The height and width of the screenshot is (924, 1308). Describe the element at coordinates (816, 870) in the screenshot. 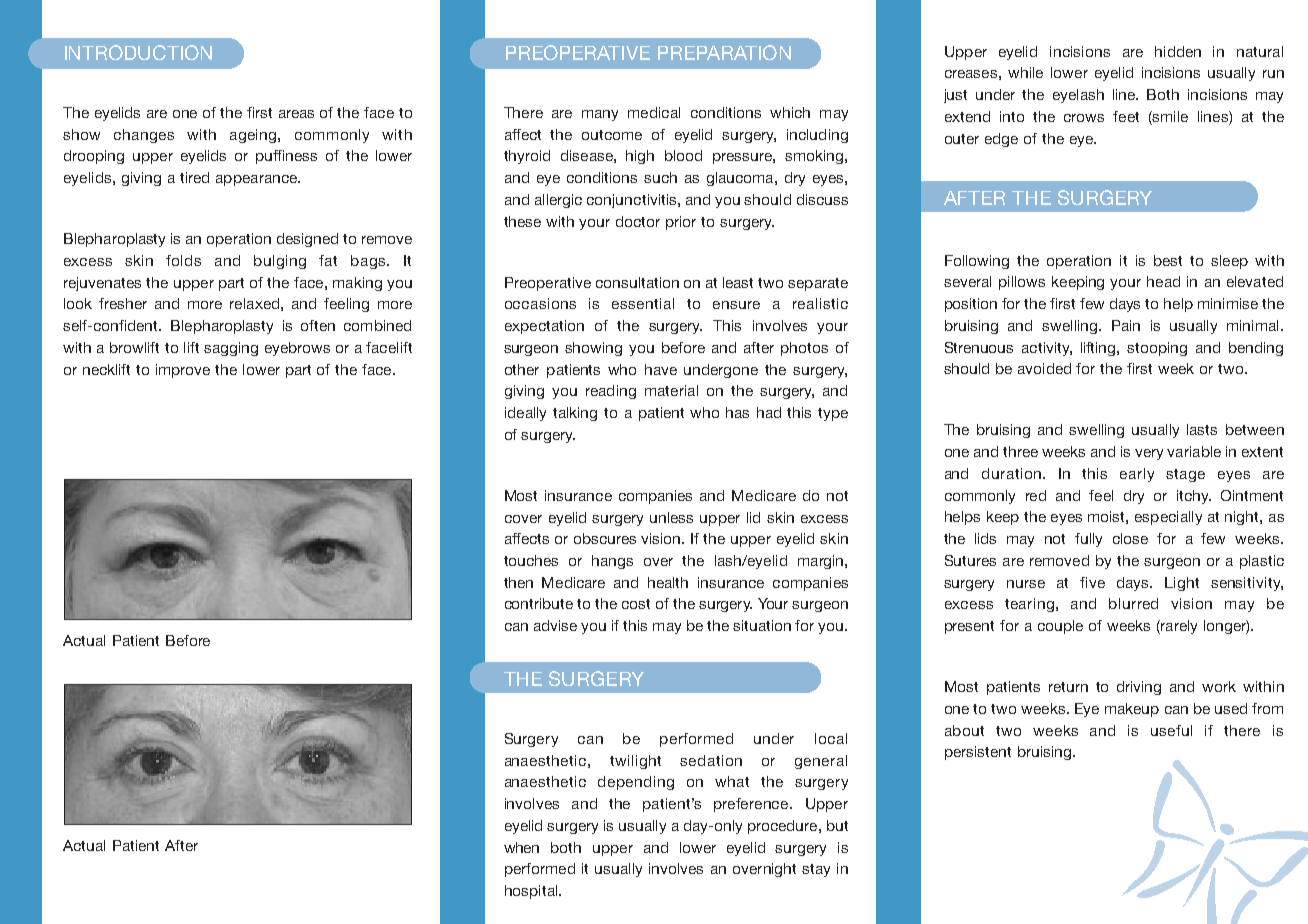

I see `stay` at that location.
